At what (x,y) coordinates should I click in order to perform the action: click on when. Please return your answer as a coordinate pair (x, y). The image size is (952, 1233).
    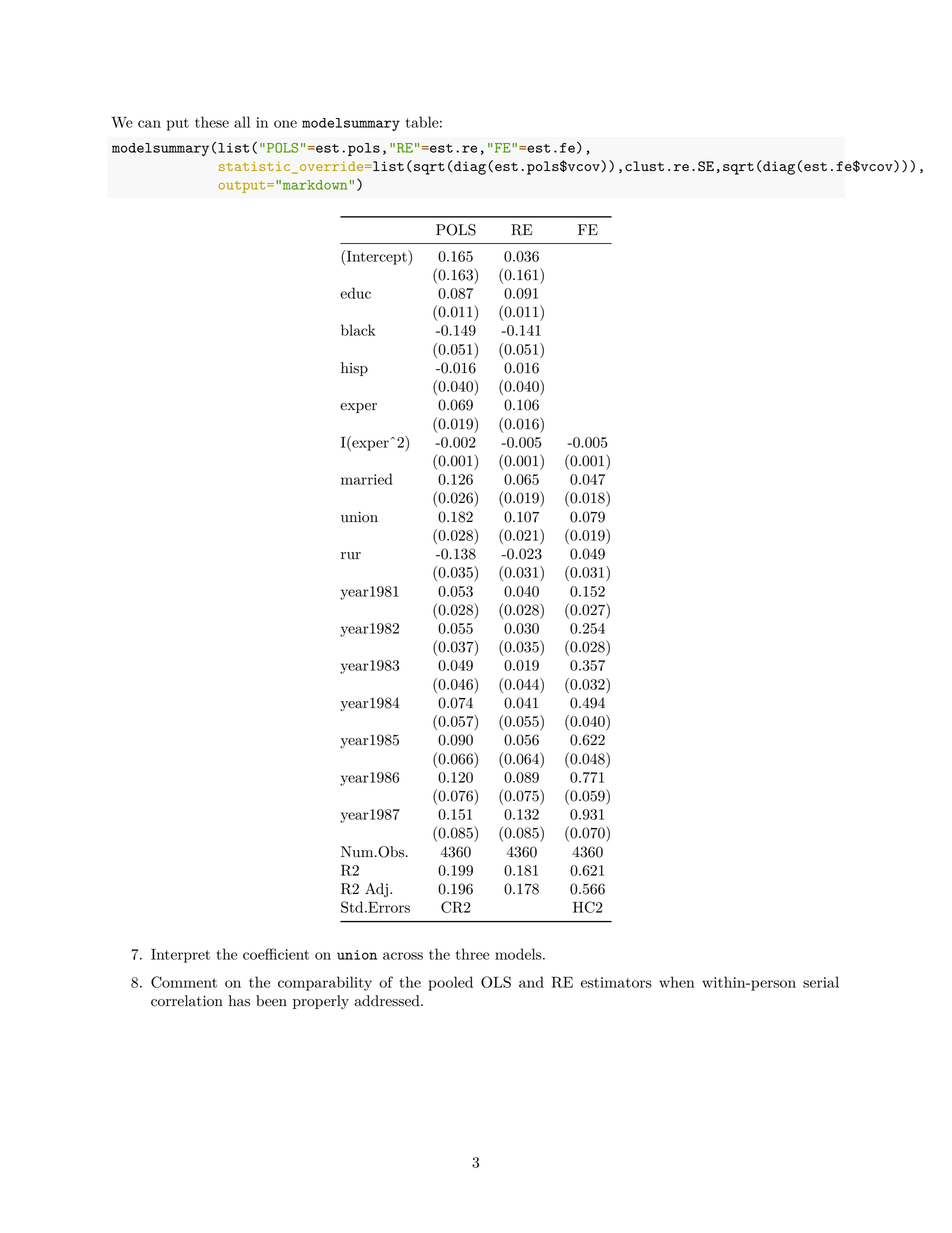
    Looking at the image, I should click on (677, 982).
